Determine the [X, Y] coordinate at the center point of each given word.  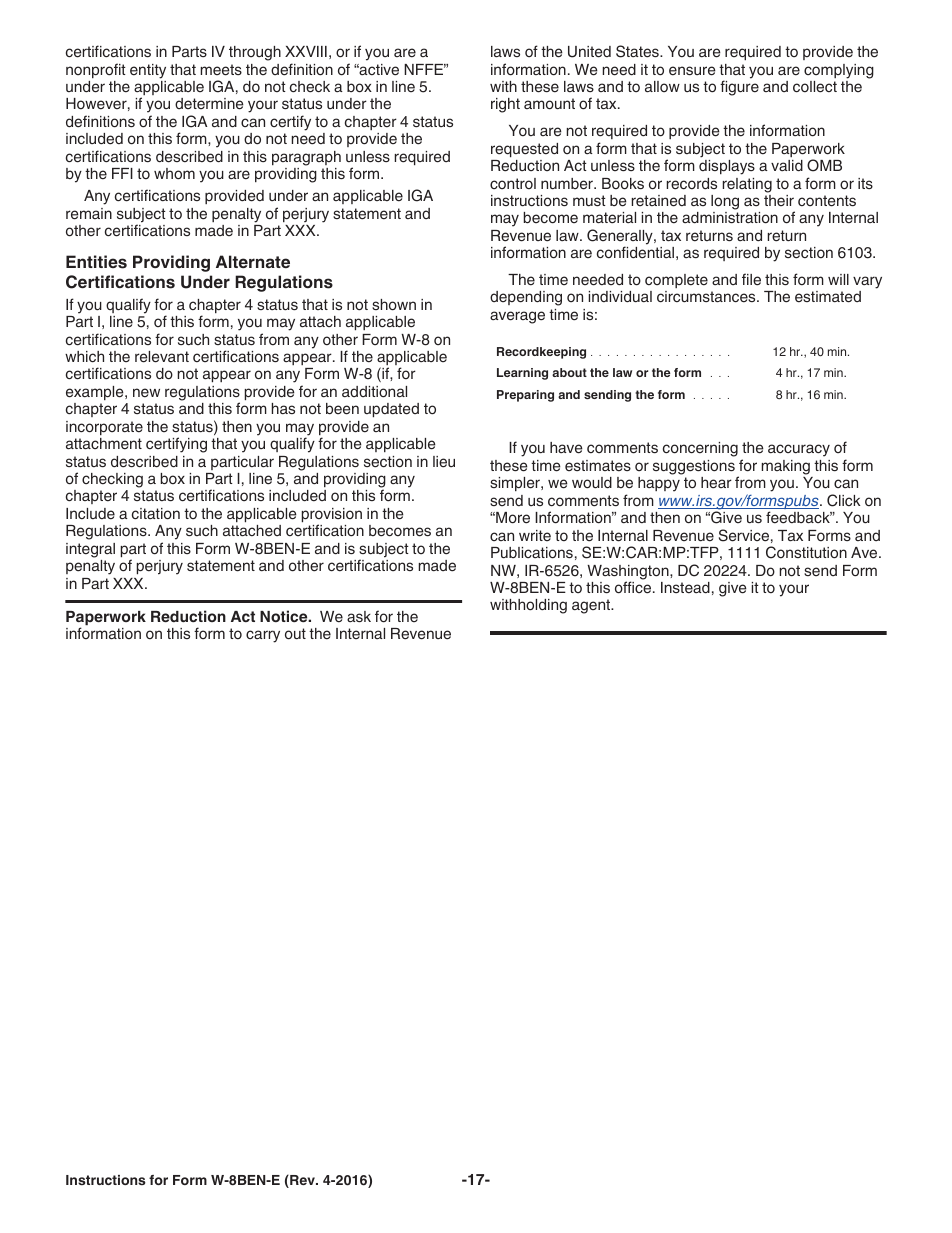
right [505, 105]
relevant [162, 357]
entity [148, 71]
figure [739, 88]
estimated [828, 297]
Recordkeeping [541, 353]
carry [263, 636]
